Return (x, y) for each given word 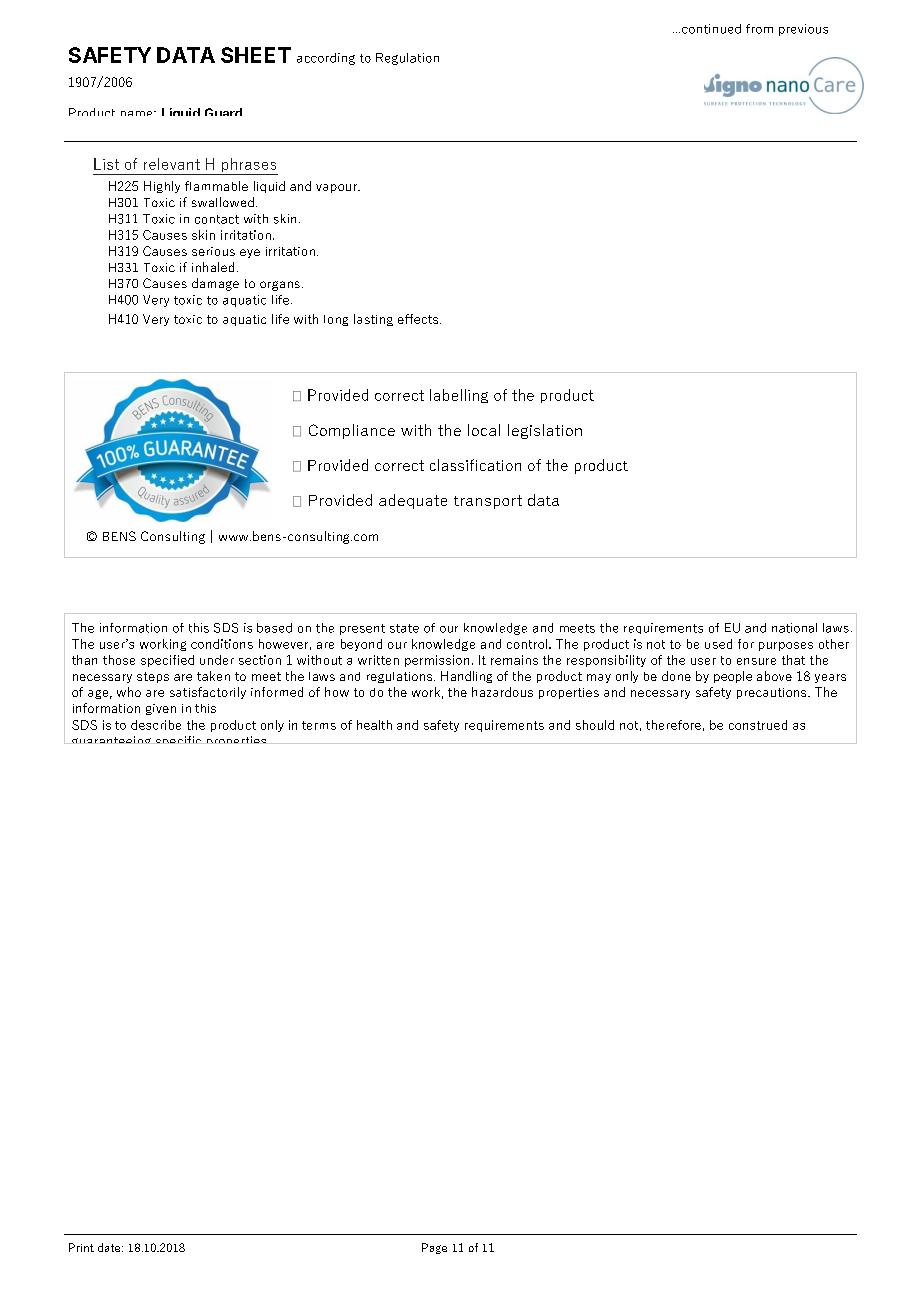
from (759, 29)
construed (758, 725)
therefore (673, 725)
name (138, 113)
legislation (545, 431)
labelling (459, 396)
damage (215, 284)
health (374, 725)
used (718, 644)
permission (437, 661)
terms (319, 725)
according (326, 59)
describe (156, 725)
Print (81, 1247)
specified (167, 661)
